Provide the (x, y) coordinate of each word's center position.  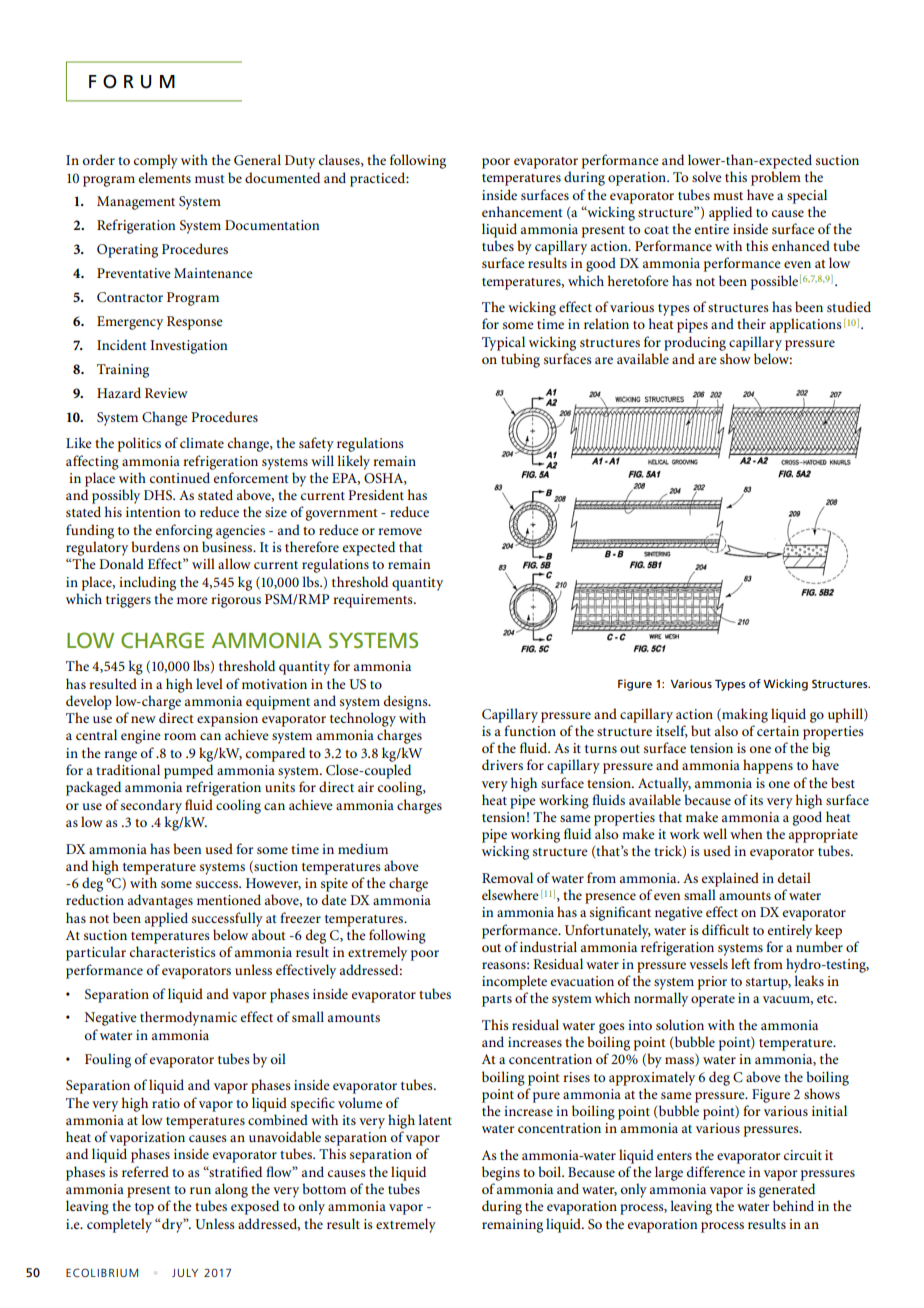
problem (776, 178)
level (209, 683)
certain (778, 731)
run (200, 1190)
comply (156, 161)
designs (407, 702)
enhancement (522, 211)
